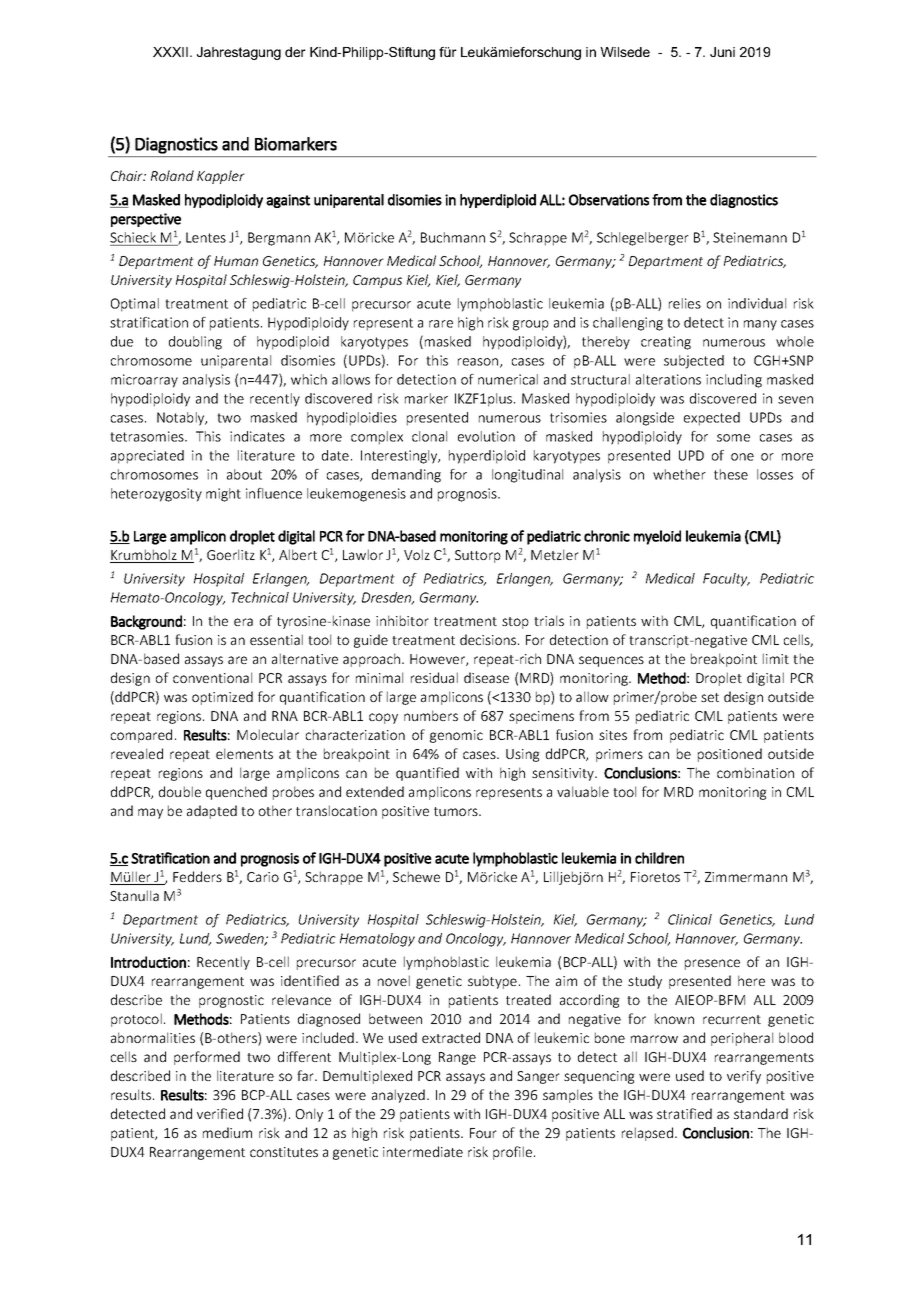  I want to click on Four, so click(483, 1133).
